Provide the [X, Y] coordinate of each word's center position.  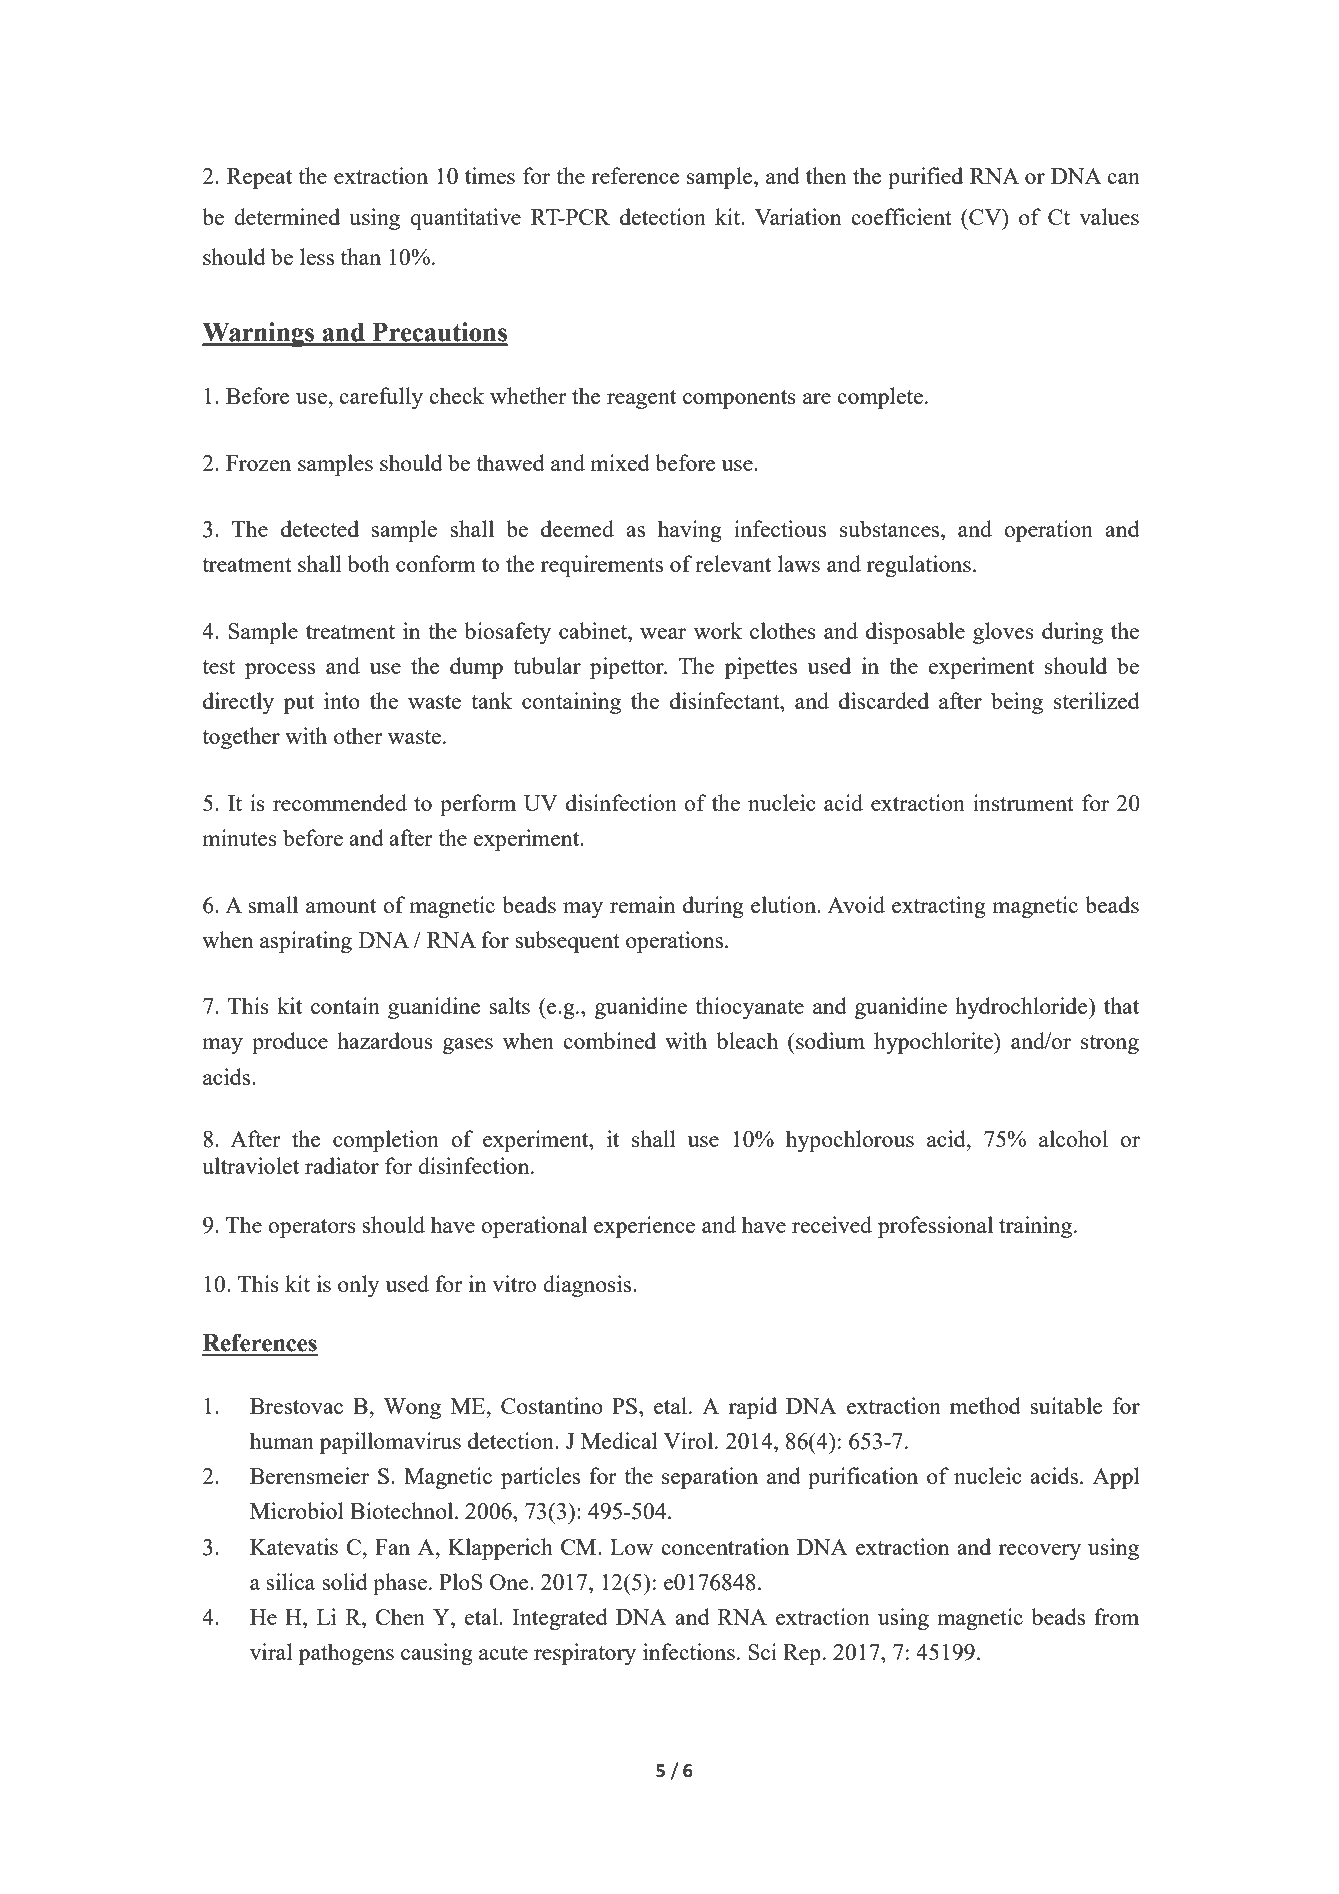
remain [642, 904]
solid [345, 1581]
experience [644, 1227]
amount [341, 906]
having [690, 531]
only [358, 1286]
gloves [1003, 633]
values [1109, 216]
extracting [939, 907]
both [369, 563]
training [1037, 1227]
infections [689, 1651]
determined [287, 216]
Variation [798, 216]
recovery [1040, 1552]
